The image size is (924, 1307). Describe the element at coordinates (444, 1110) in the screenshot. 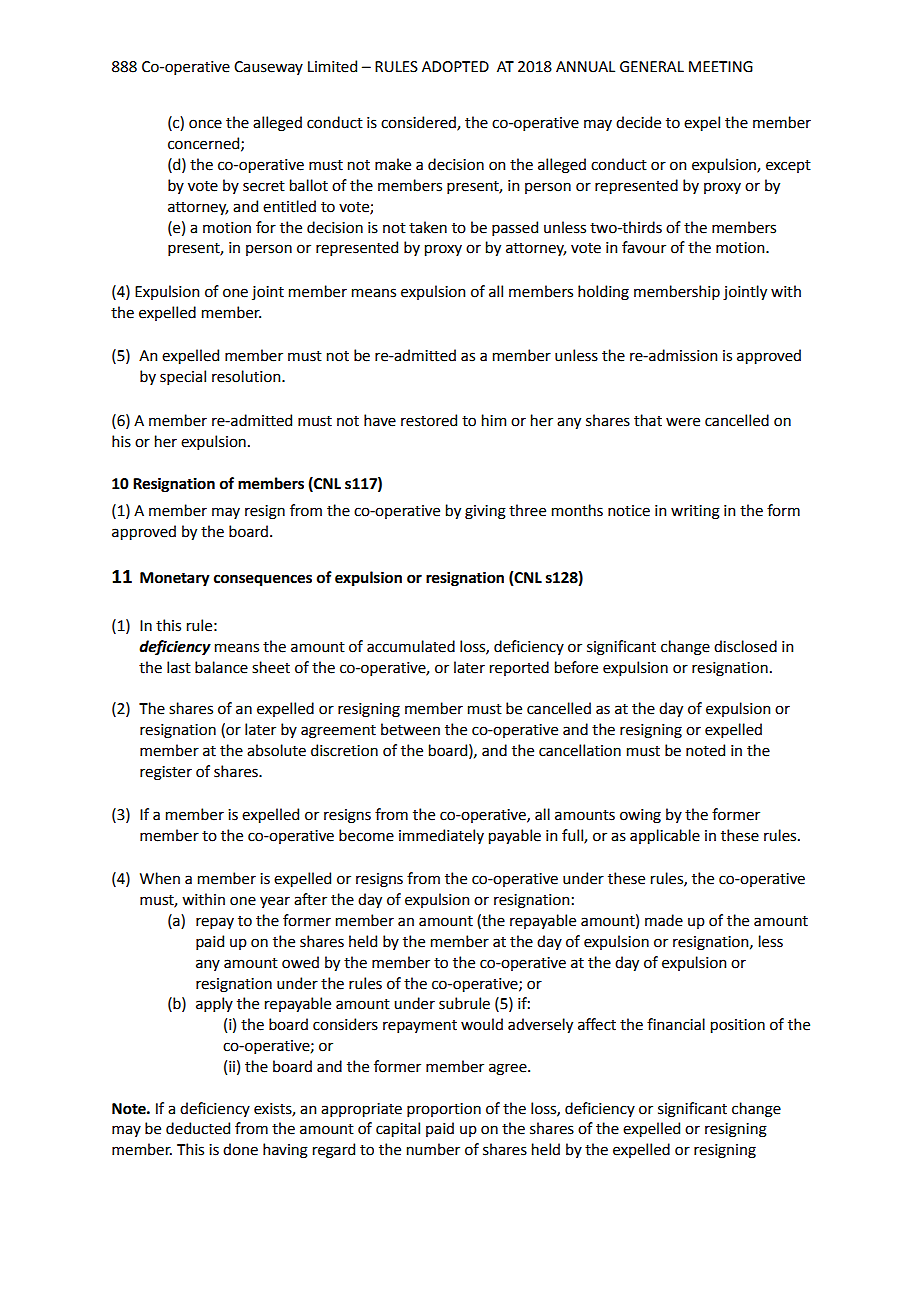

I see `proportion` at that location.
